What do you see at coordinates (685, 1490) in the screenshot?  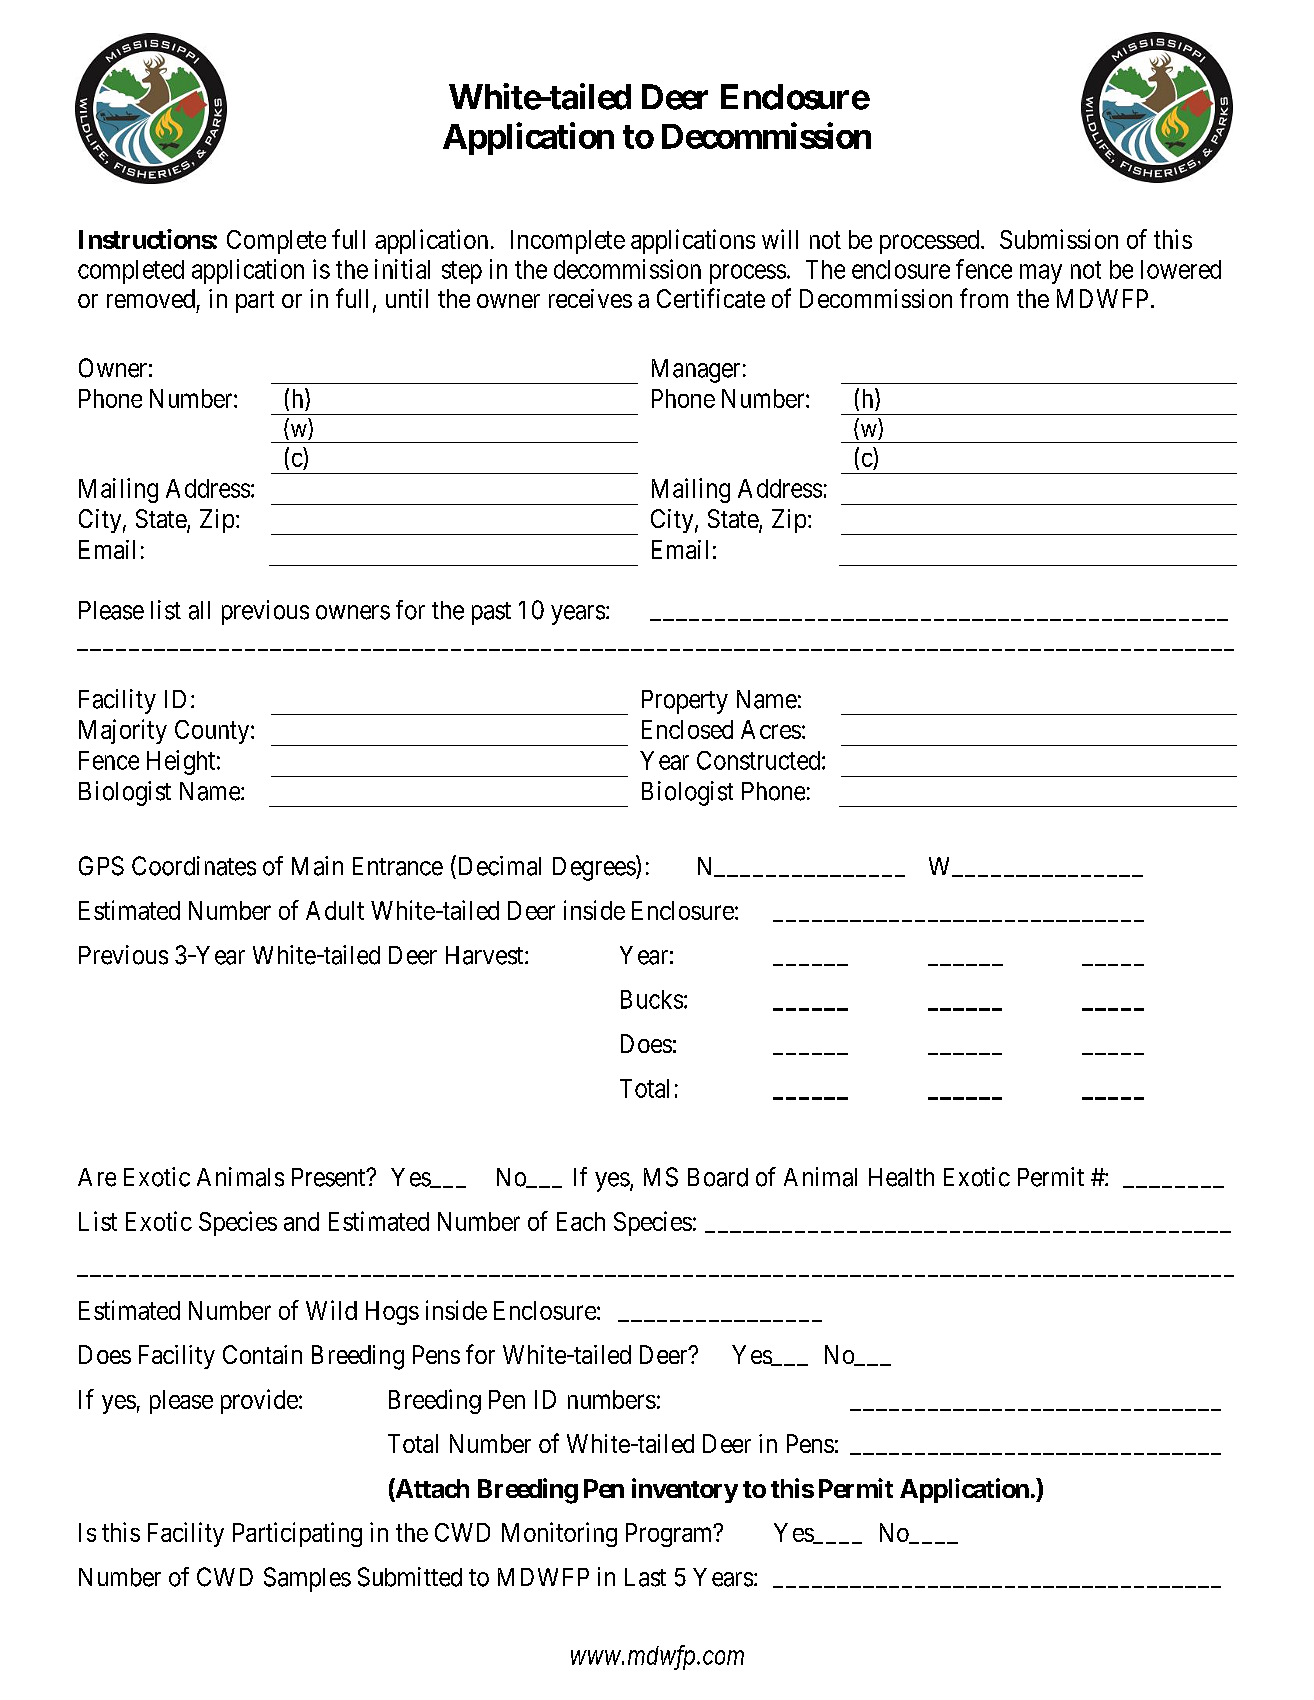 I see `inventory` at bounding box center [685, 1490].
